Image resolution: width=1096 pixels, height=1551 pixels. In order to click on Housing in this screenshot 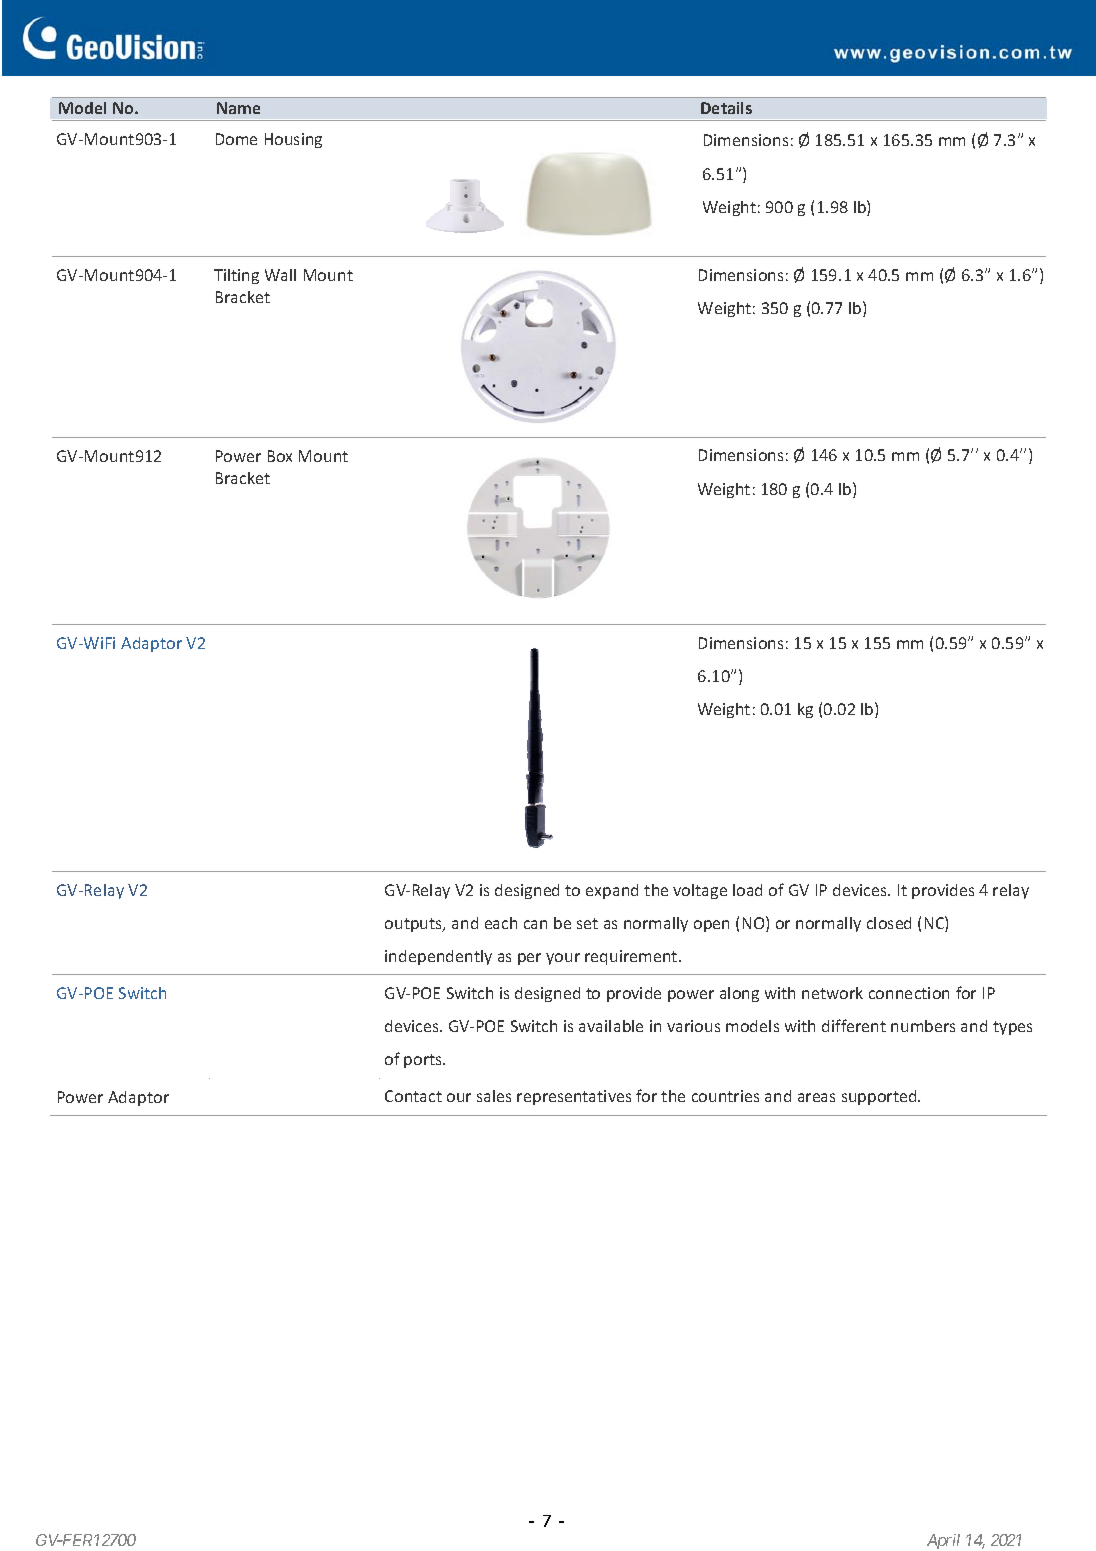, I will do `click(293, 140)`.
